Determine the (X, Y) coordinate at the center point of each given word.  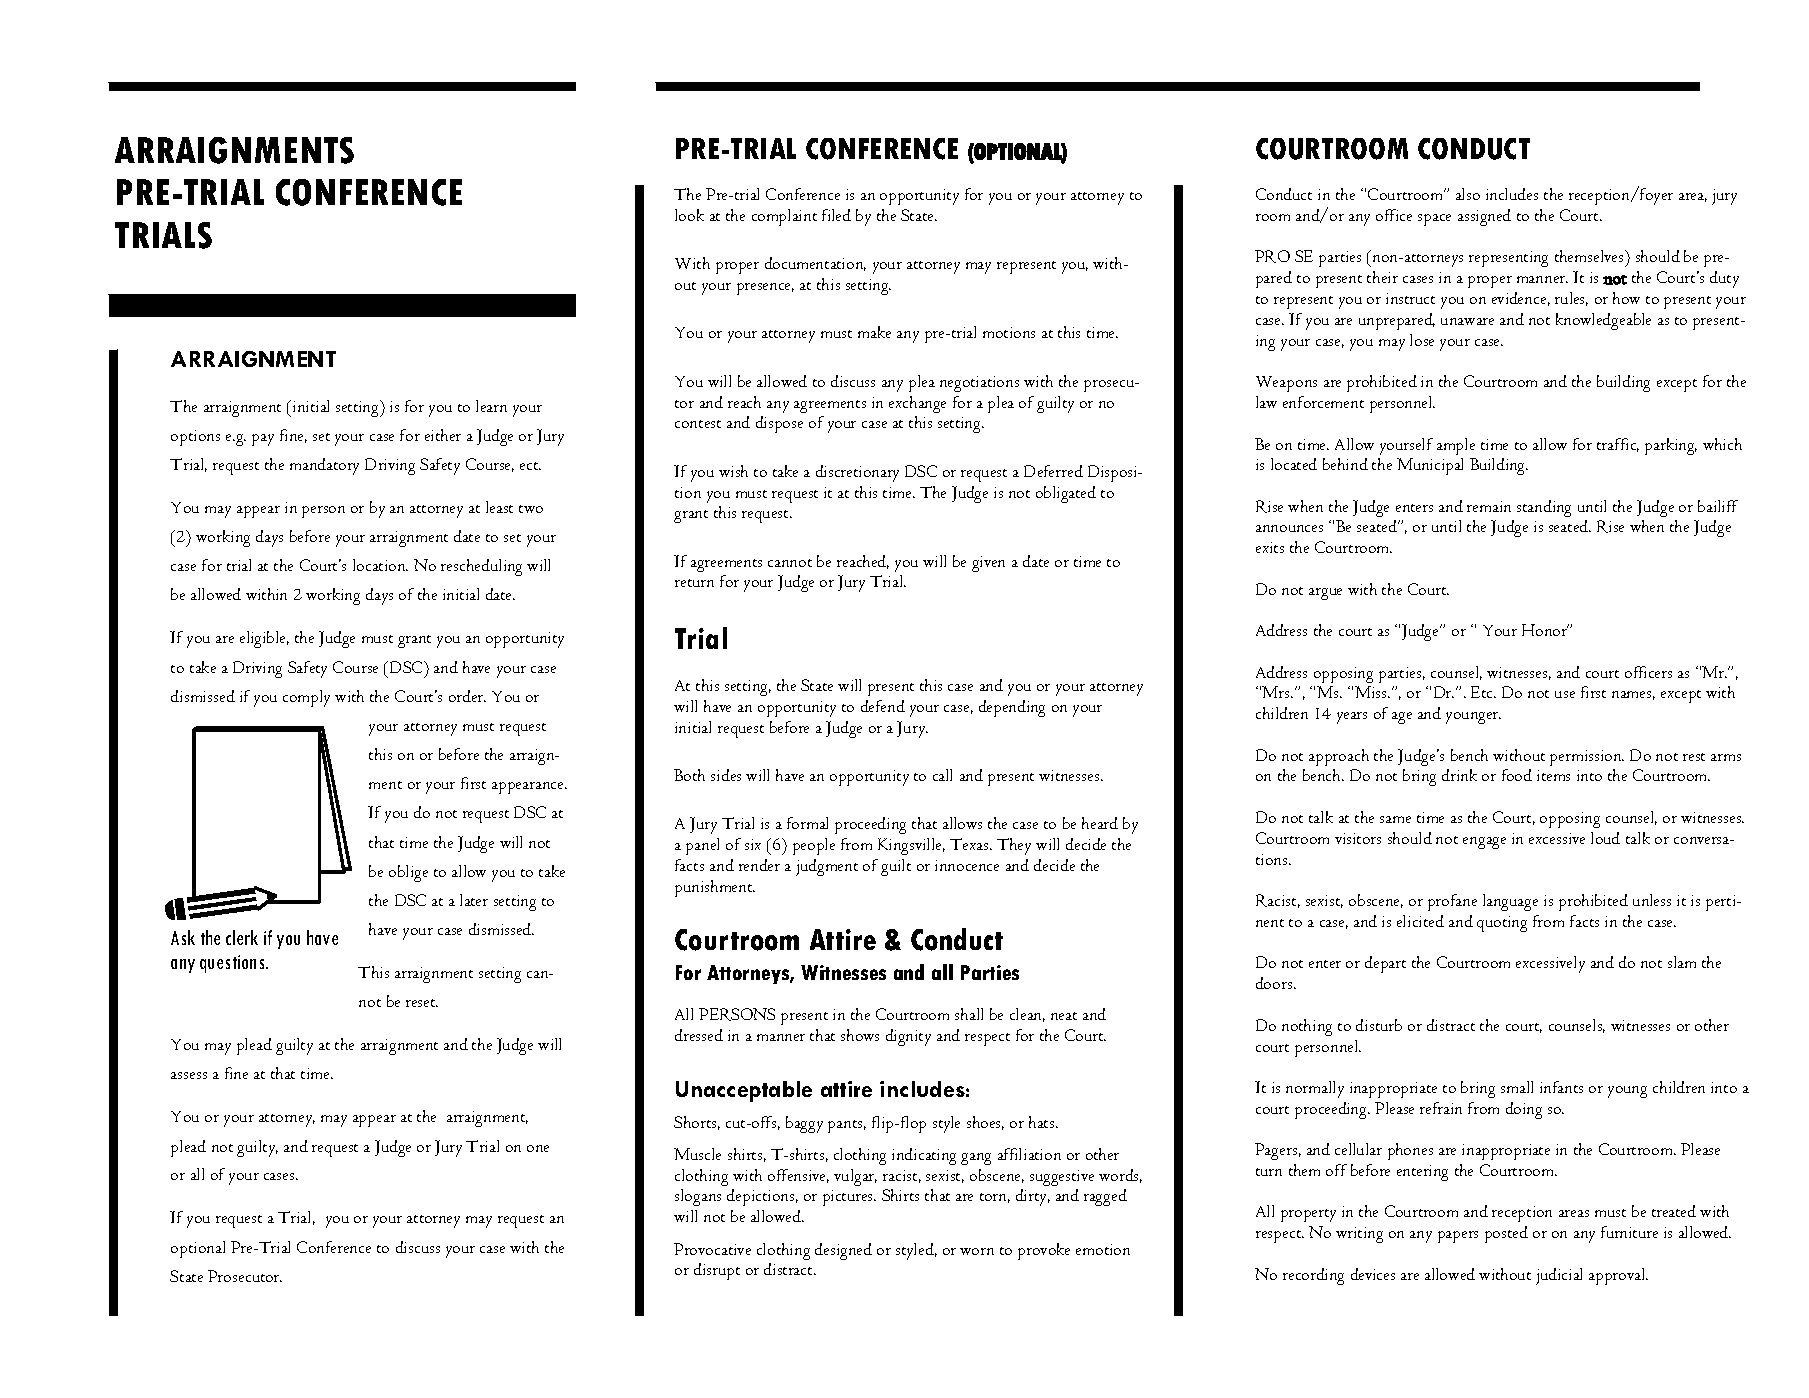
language (1510, 902)
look (689, 215)
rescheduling (481, 567)
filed (836, 215)
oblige (408, 873)
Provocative (712, 1249)
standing (1544, 508)
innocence (967, 865)
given (988, 564)
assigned (1484, 217)
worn (977, 1251)
